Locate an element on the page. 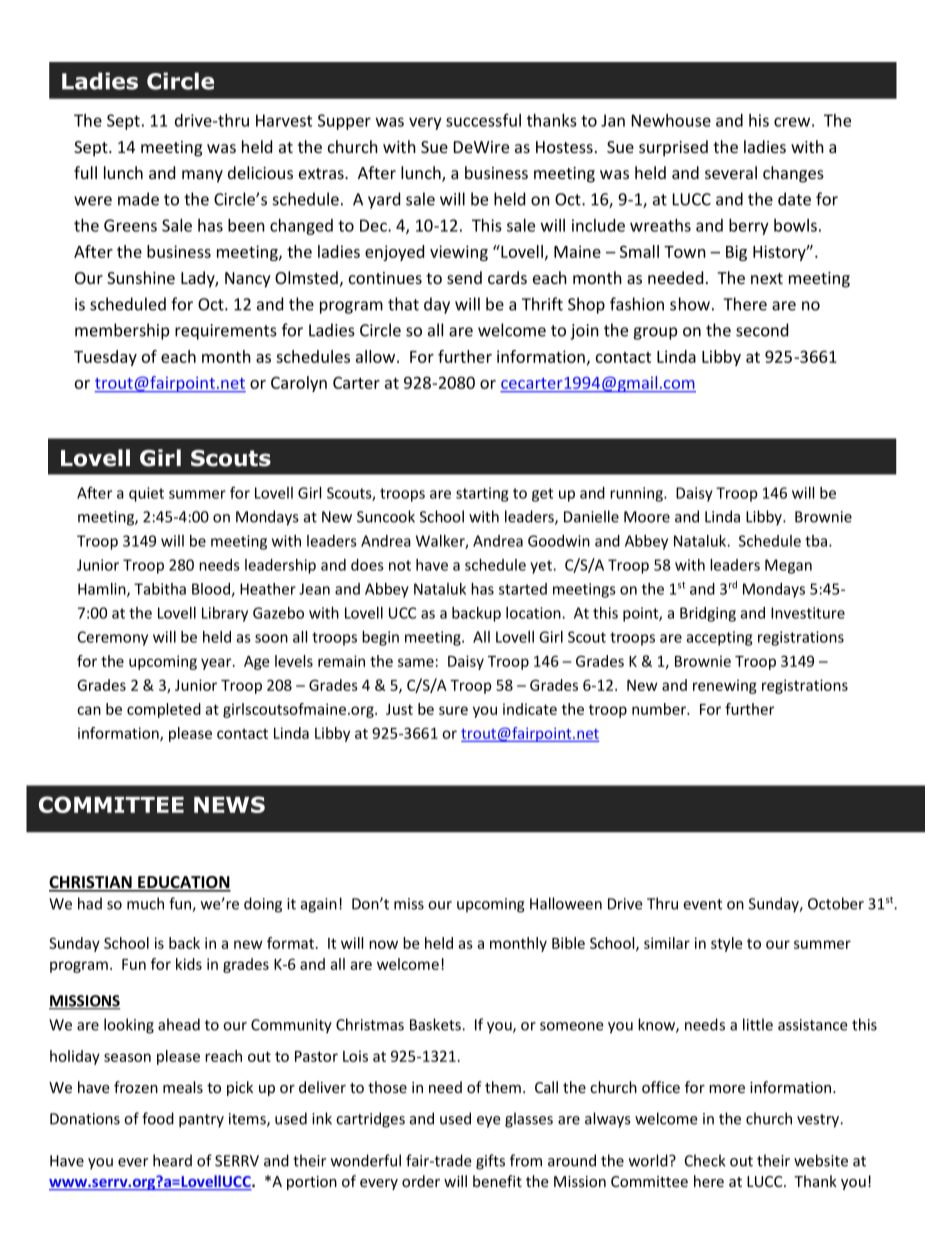 Image resolution: width=952 pixels, height=1233 pixels. year is located at coordinates (217, 664).
